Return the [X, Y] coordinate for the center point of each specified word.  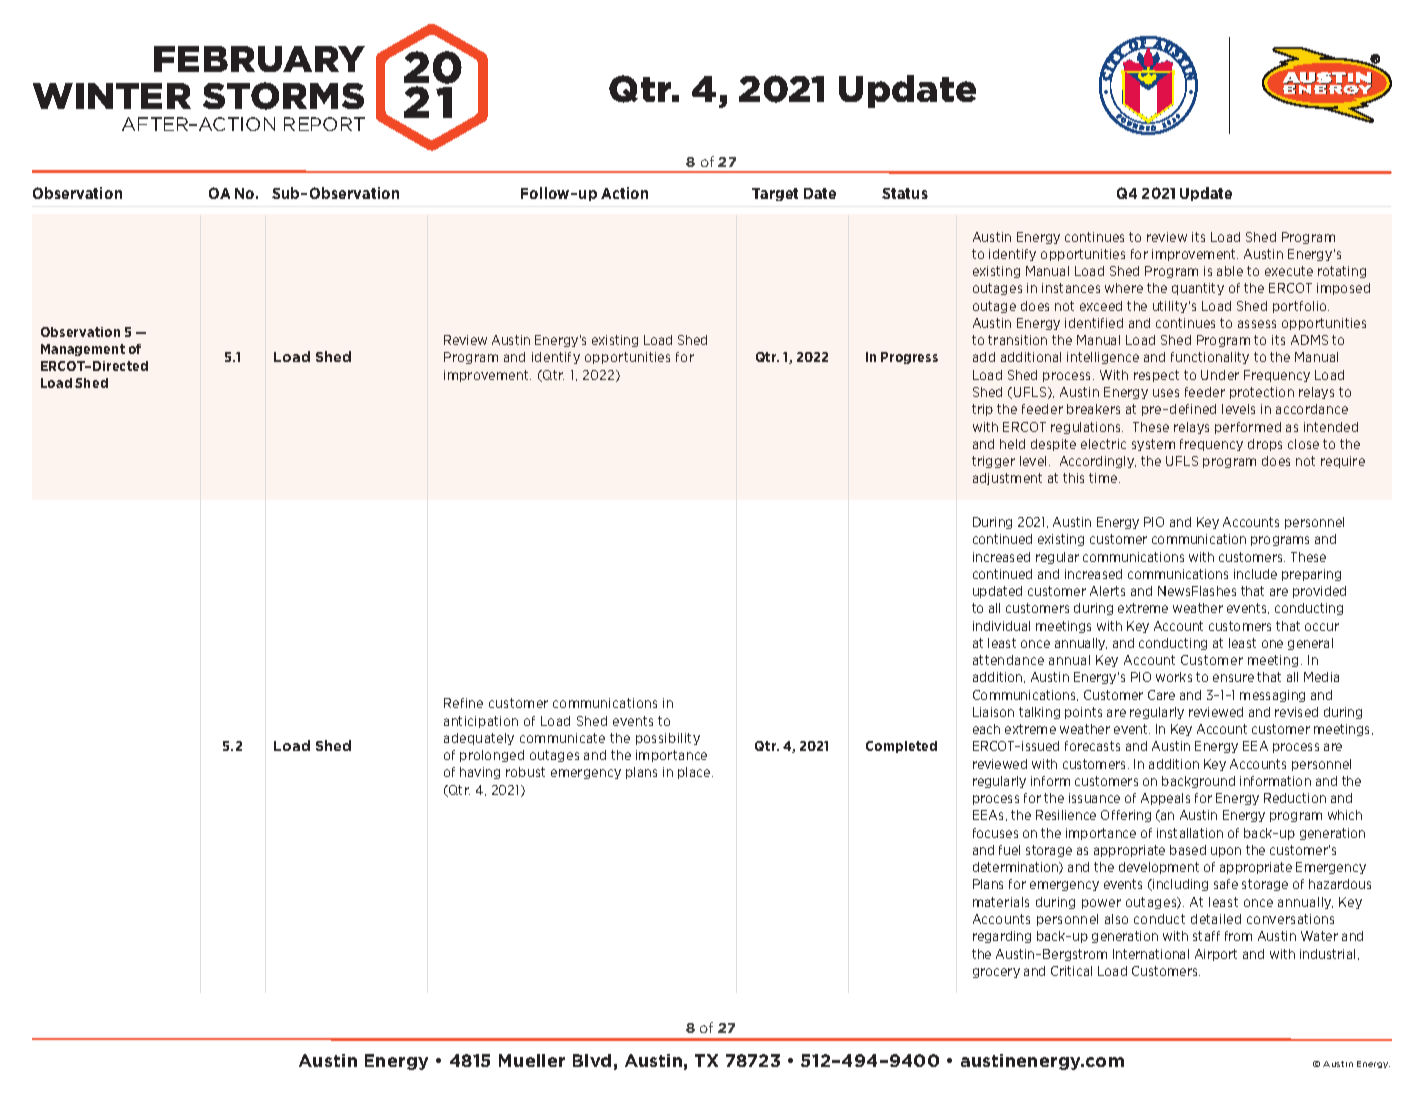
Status [905, 193]
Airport [1216, 955]
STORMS [283, 96]
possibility [668, 739]
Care [1161, 695]
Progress [909, 358]
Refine [463, 703]
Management [83, 350]
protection [1262, 393]
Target [775, 194]
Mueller [532, 1060]
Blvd [592, 1060]
